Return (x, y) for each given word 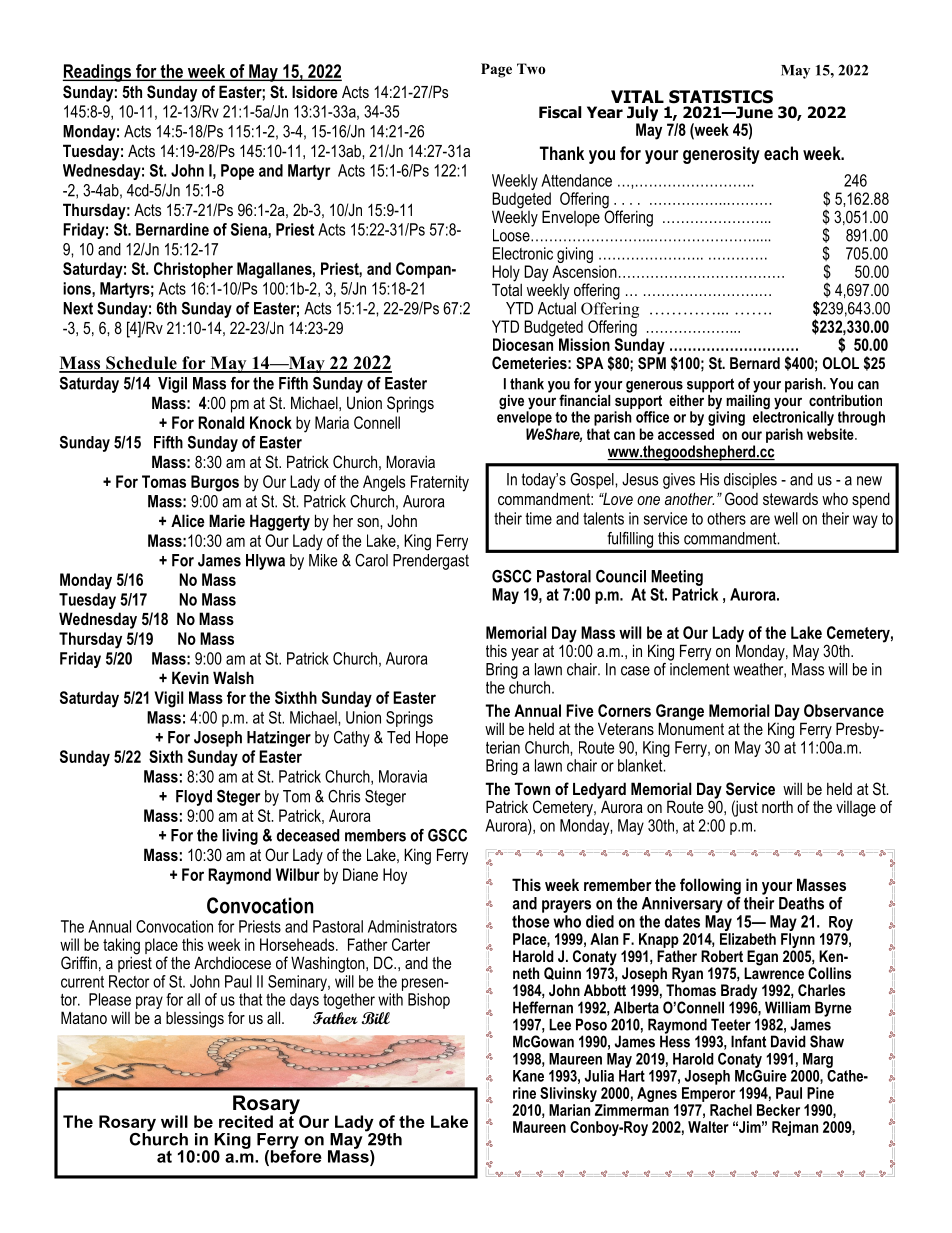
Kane (528, 1076)
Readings (98, 73)
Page (496, 70)
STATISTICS (721, 97)
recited (246, 1121)
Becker (778, 1110)
